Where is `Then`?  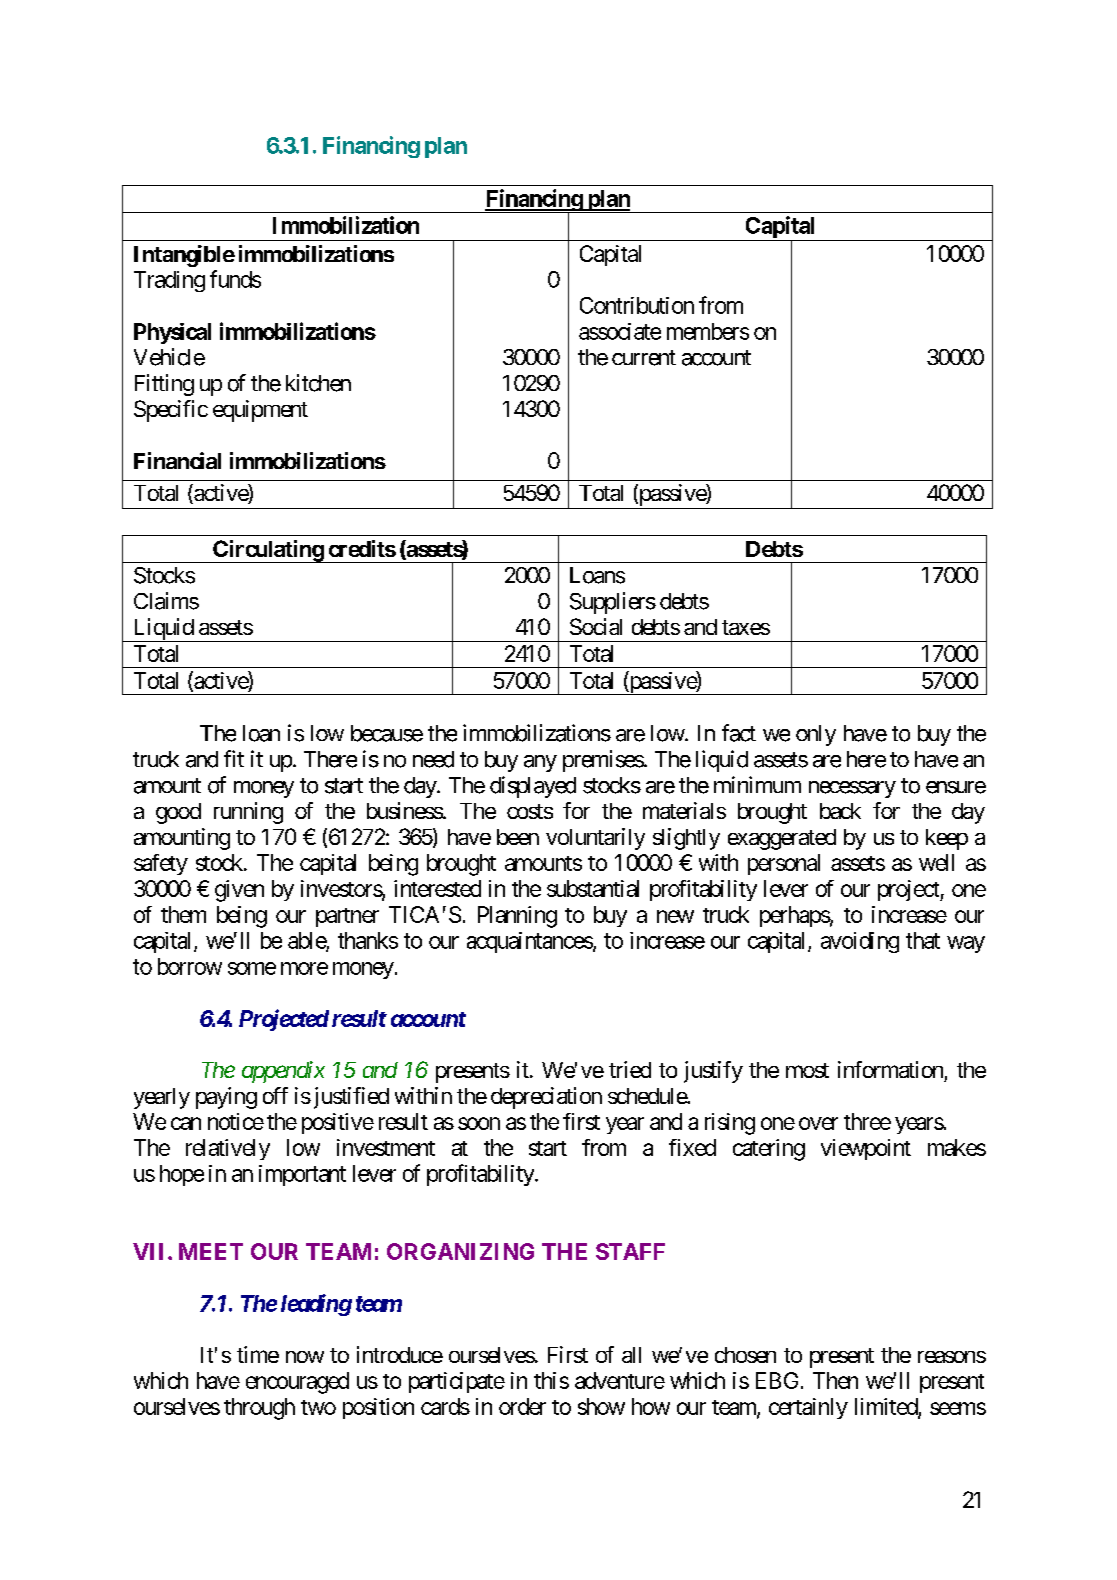 Then is located at coordinates (835, 1380).
